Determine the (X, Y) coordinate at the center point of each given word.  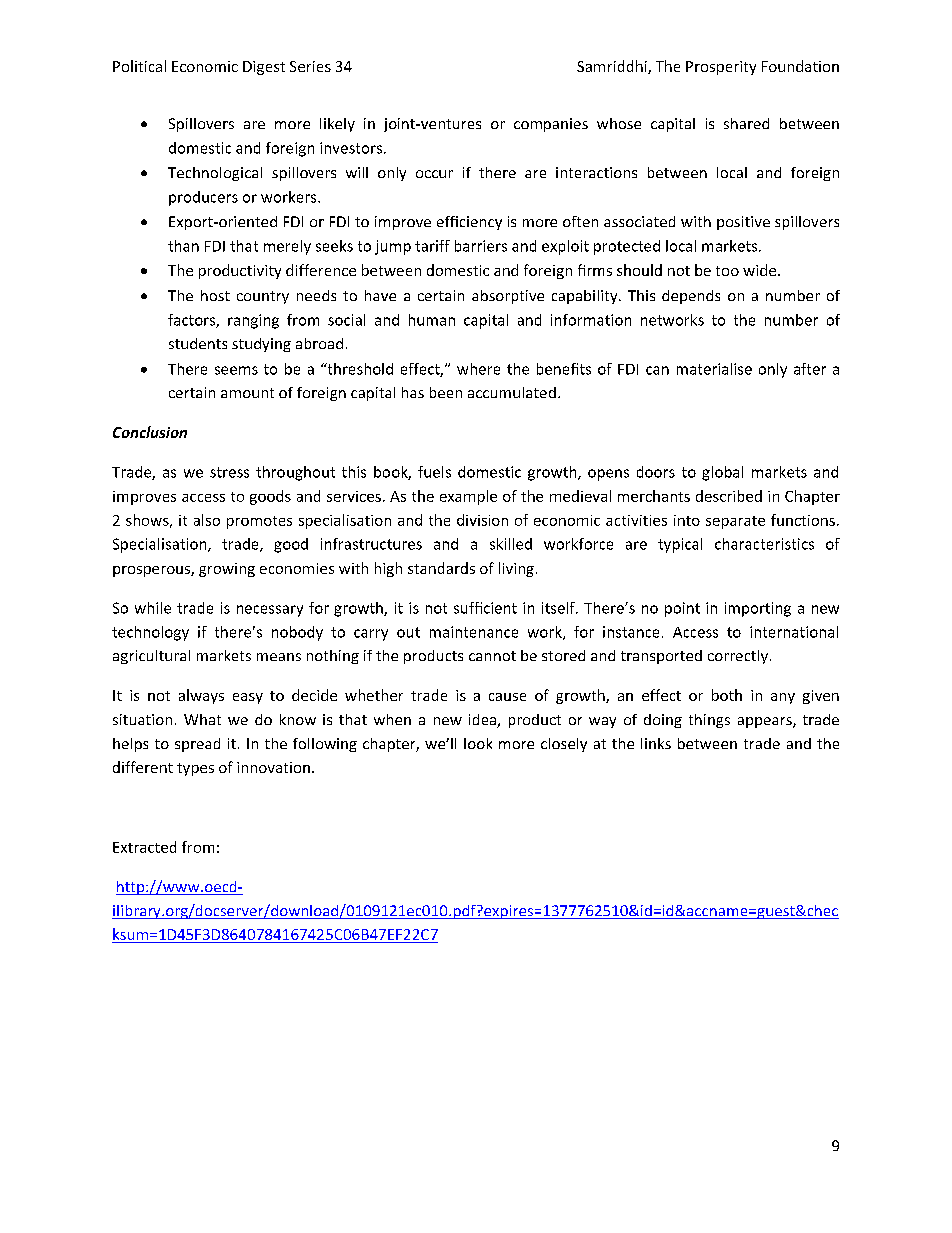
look (478, 743)
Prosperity (721, 68)
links (656, 743)
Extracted (144, 847)
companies (551, 125)
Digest (264, 68)
